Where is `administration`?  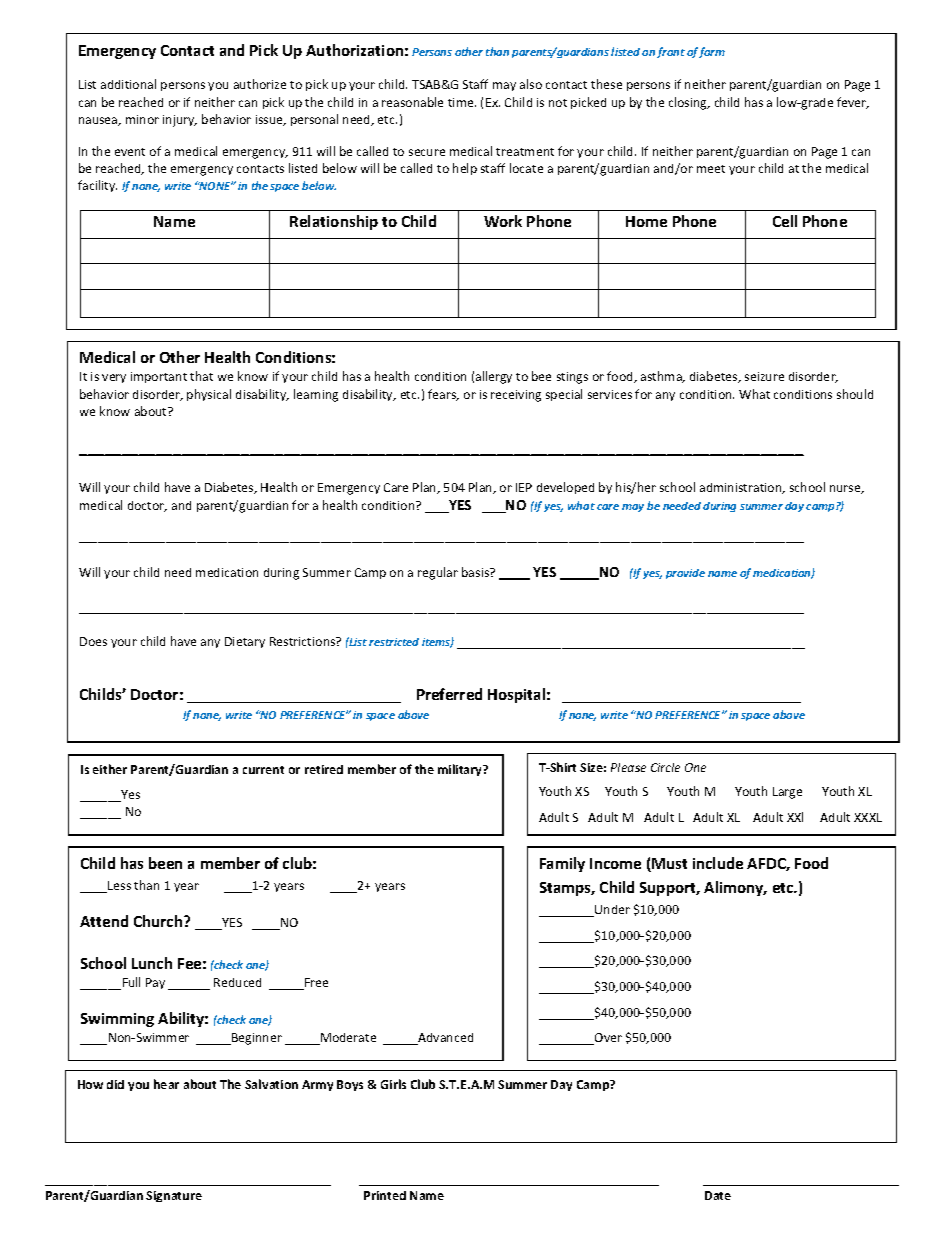
administration is located at coordinates (742, 488).
